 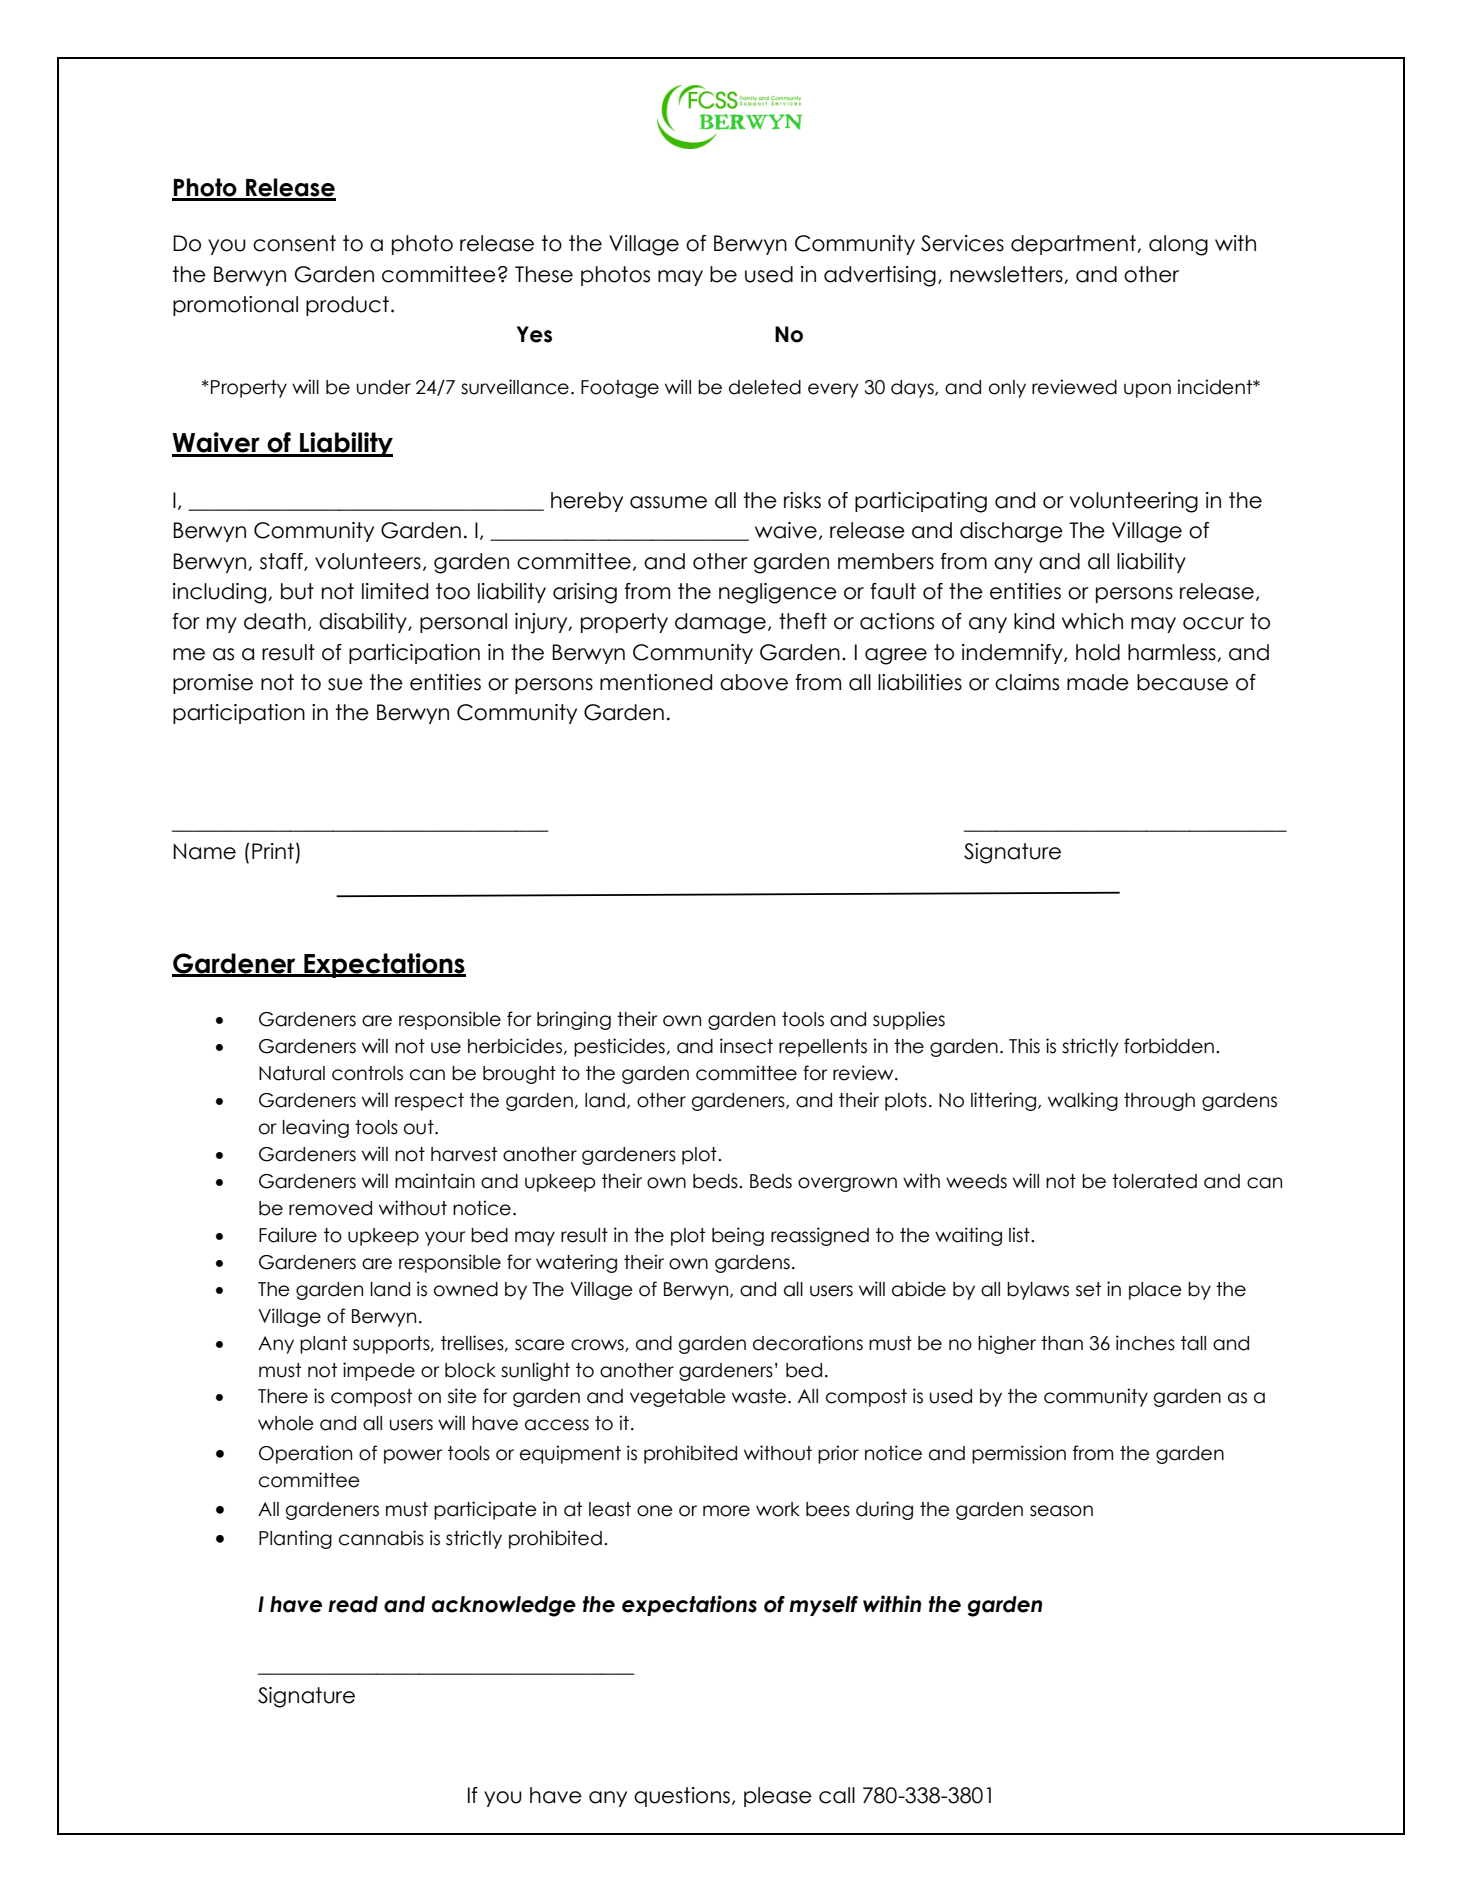 What do you see at coordinates (619, 1047) in the document?
I see `pesticides` at bounding box center [619, 1047].
